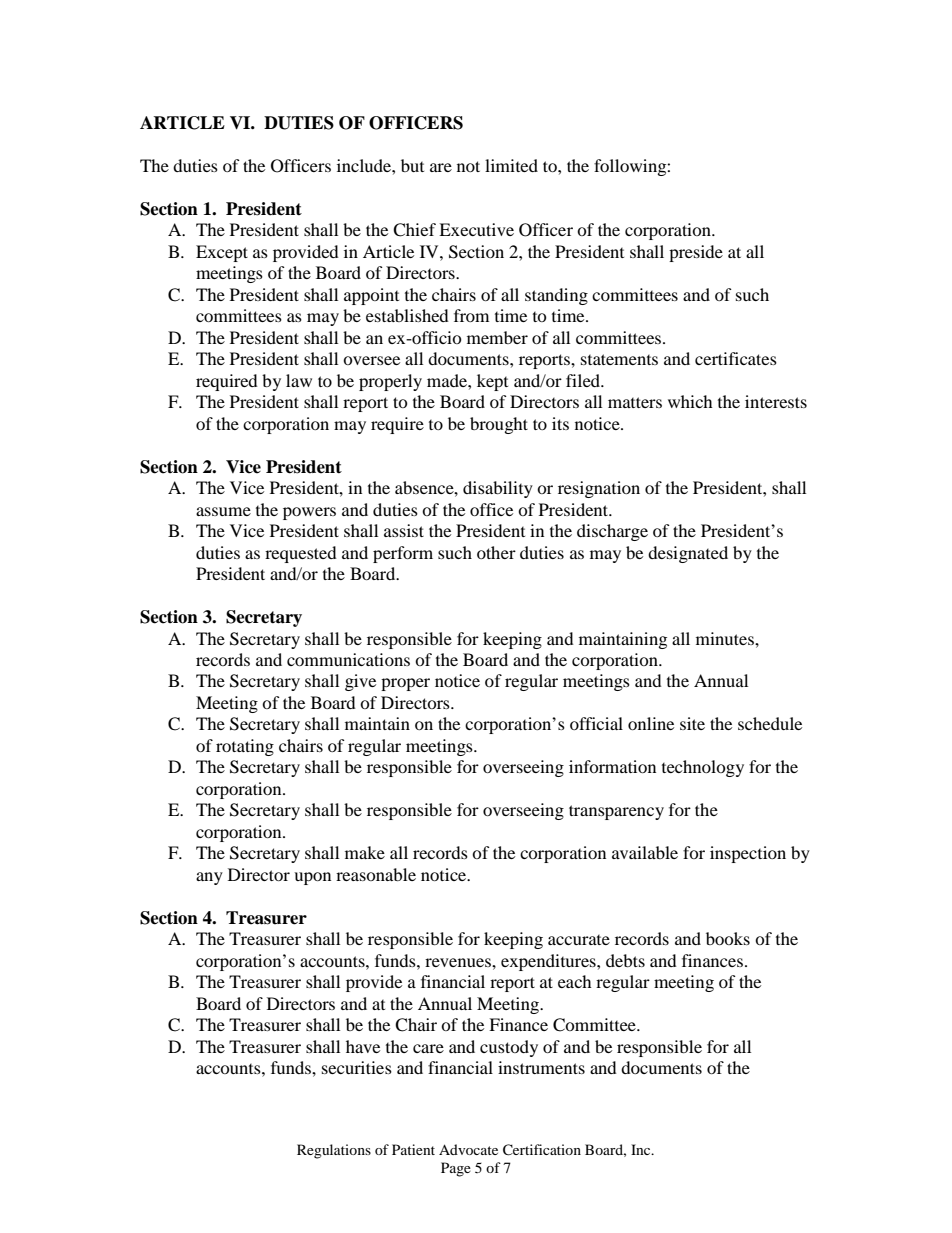 The height and width of the document is (1233, 952). I want to click on limited, so click(511, 165).
